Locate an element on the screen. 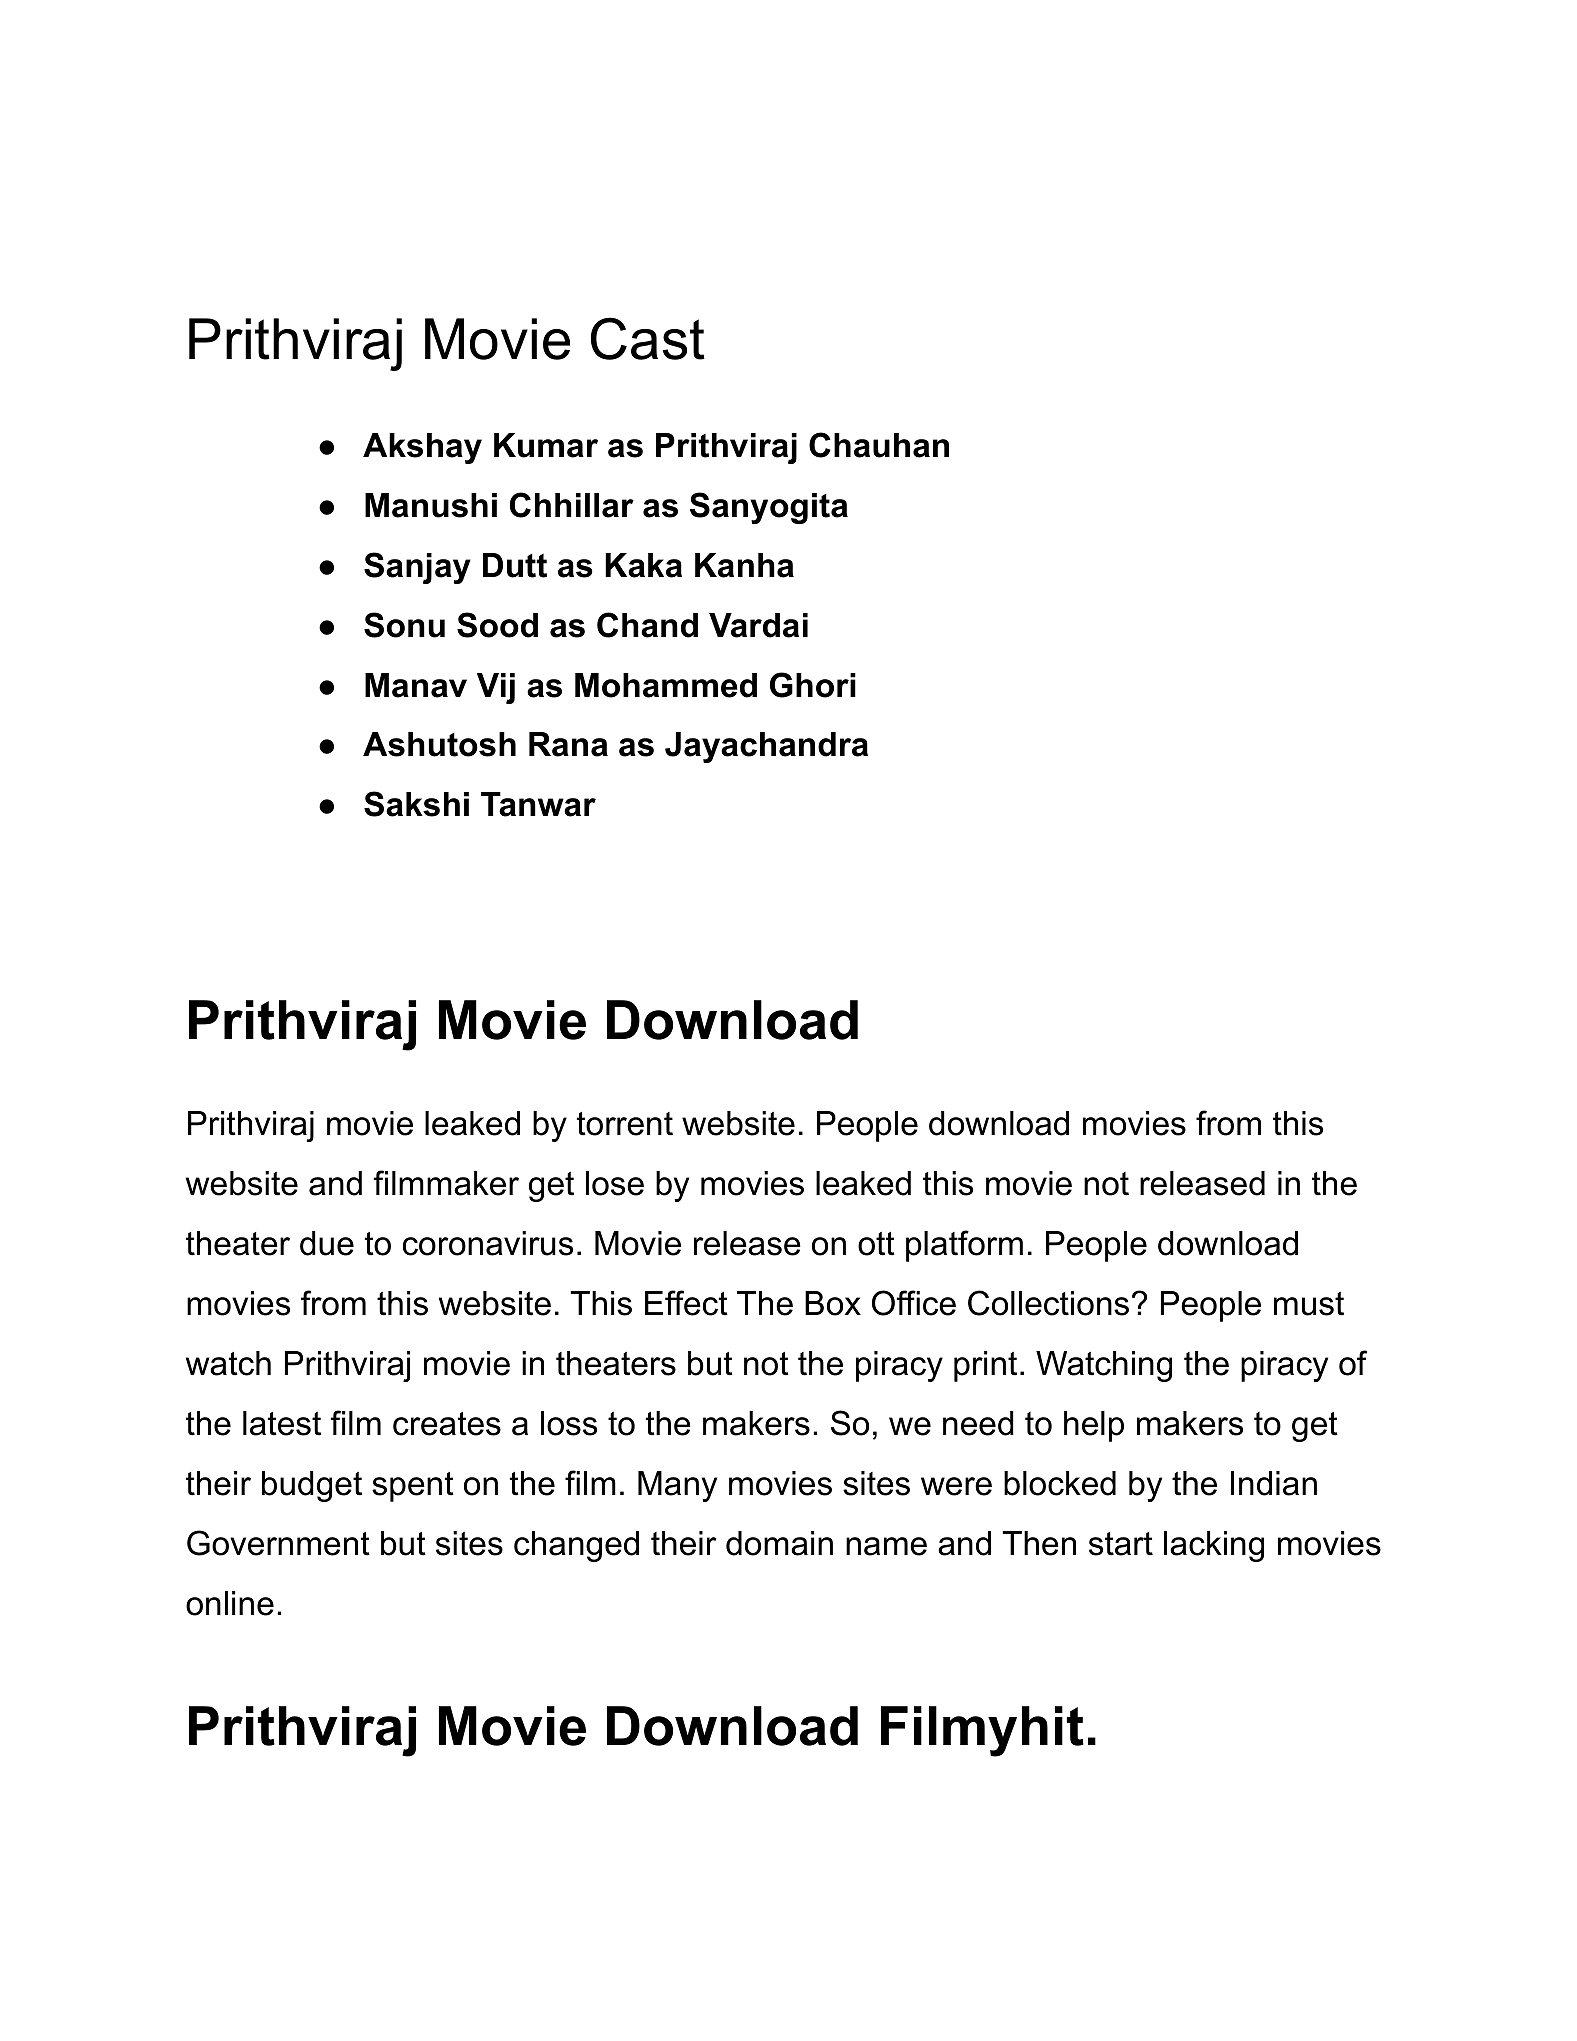 This screenshot has width=1577, height=2041. Cast is located at coordinates (648, 338).
